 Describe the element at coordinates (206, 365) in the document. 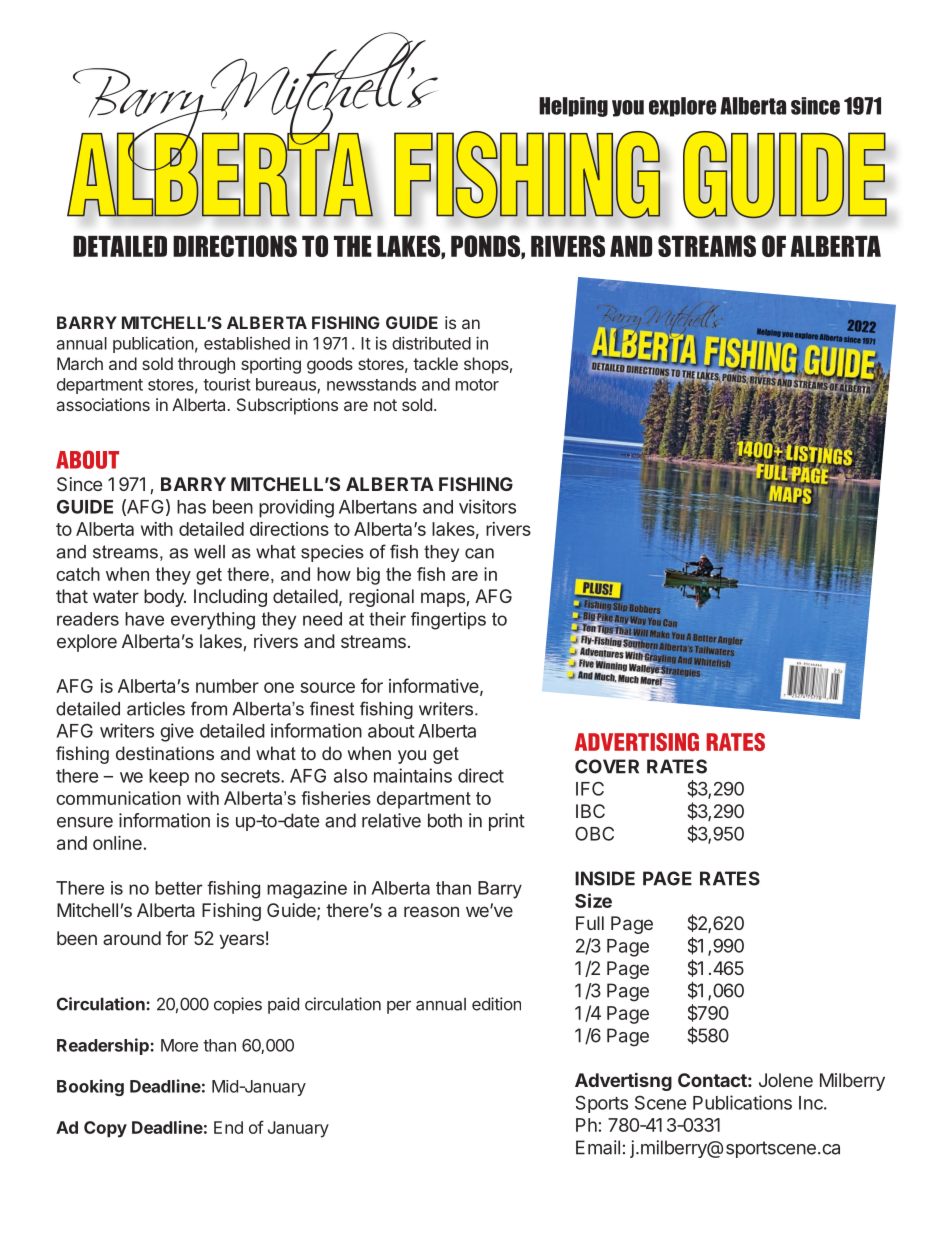

I see `through` at that location.
